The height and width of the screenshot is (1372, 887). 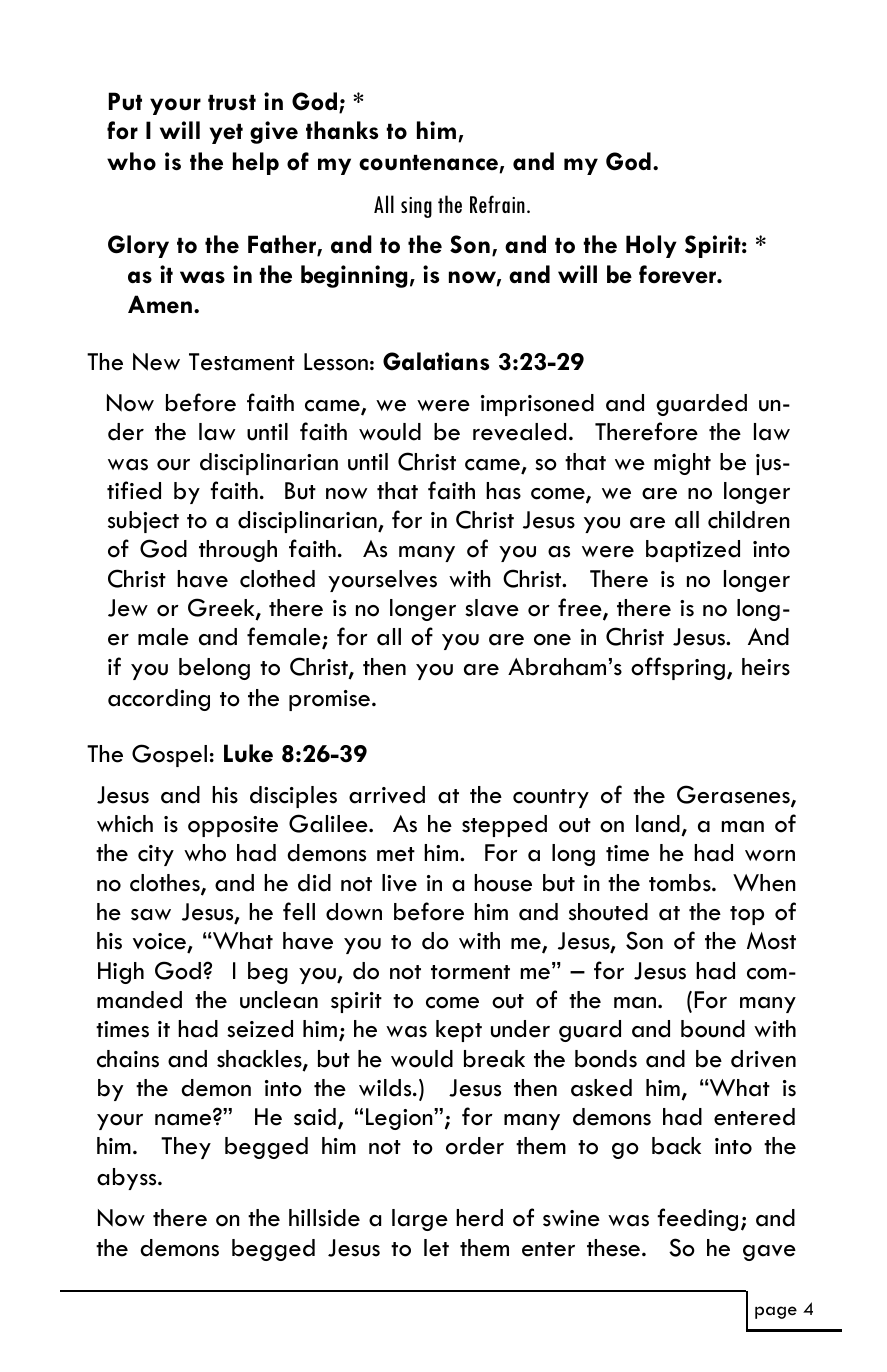 What do you see at coordinates (128, 1179) in the screenshot?
I see `abyss` at bounding box center [128, 1179].
